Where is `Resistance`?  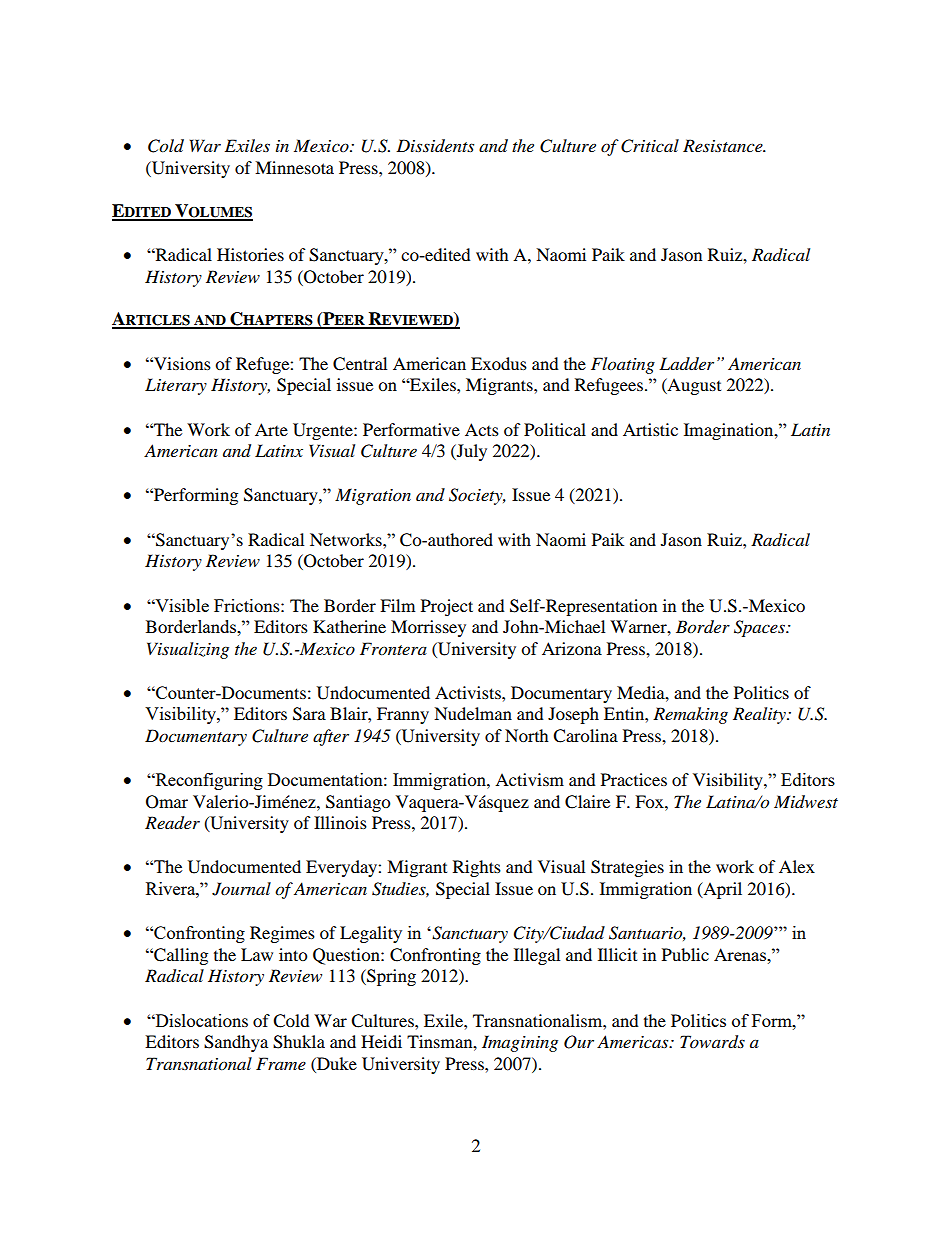 Resistance is located at coordinates (724, 145).
